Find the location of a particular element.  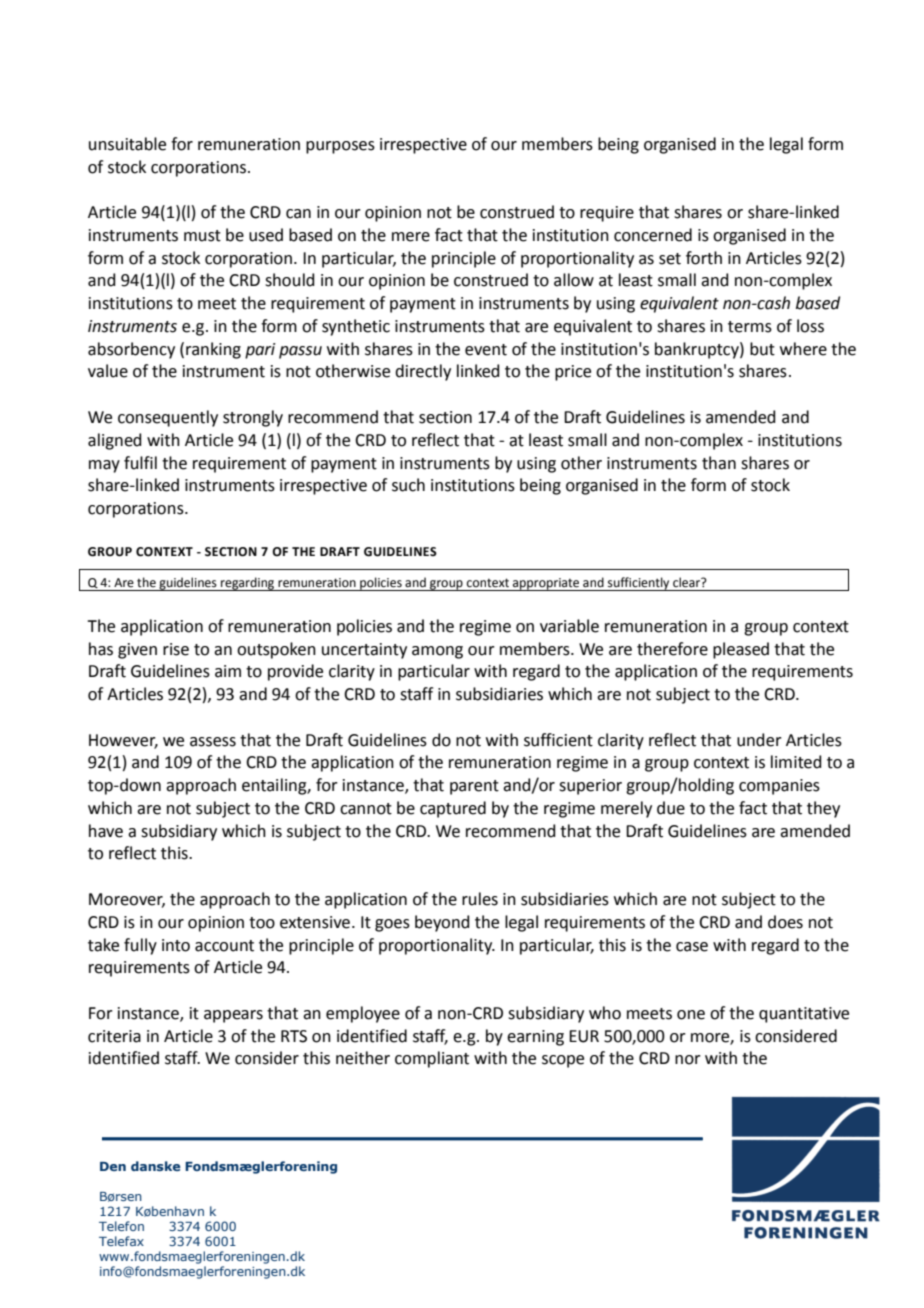

unsuitable is located at coordinates (127, 144).
